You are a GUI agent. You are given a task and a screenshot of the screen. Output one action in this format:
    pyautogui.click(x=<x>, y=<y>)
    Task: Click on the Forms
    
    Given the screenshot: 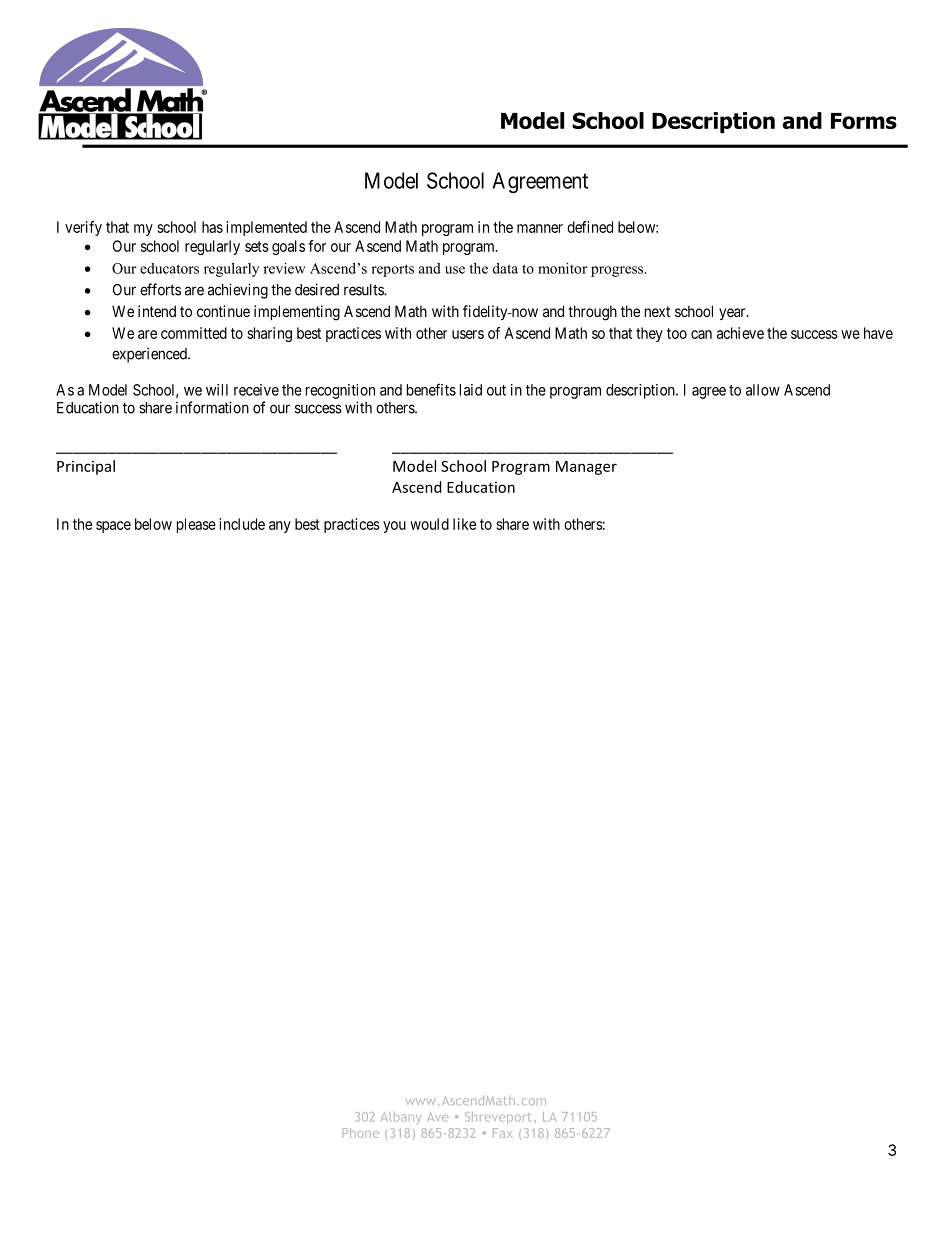 What is the action you would take?
    pyautogui.click(x=864, y=121)
